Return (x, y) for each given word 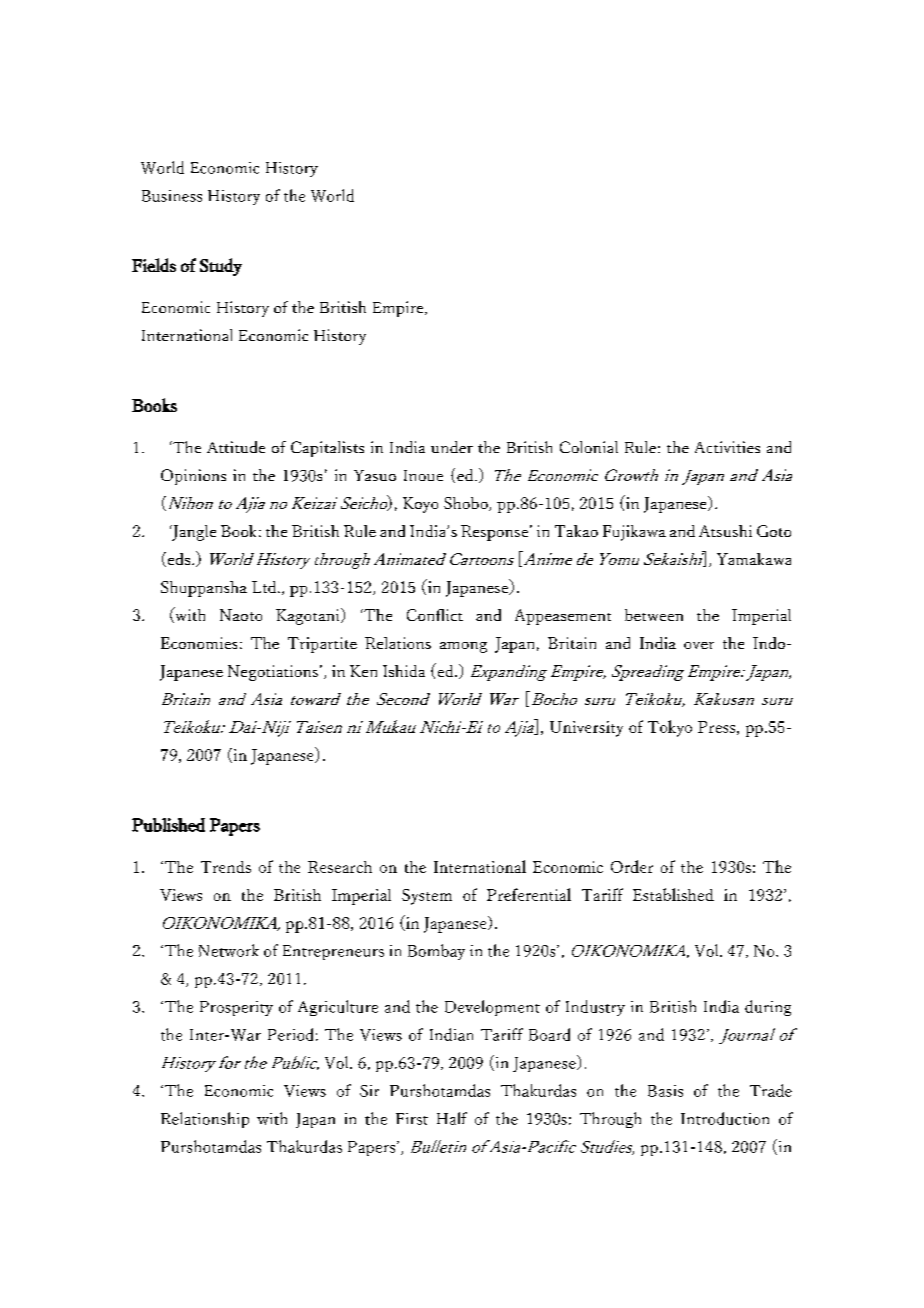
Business (172, 196)
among (463, 647)
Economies (199, 643)
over (699, 645)
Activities (727, 447)
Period (290, 1034)
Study (221, 267)
